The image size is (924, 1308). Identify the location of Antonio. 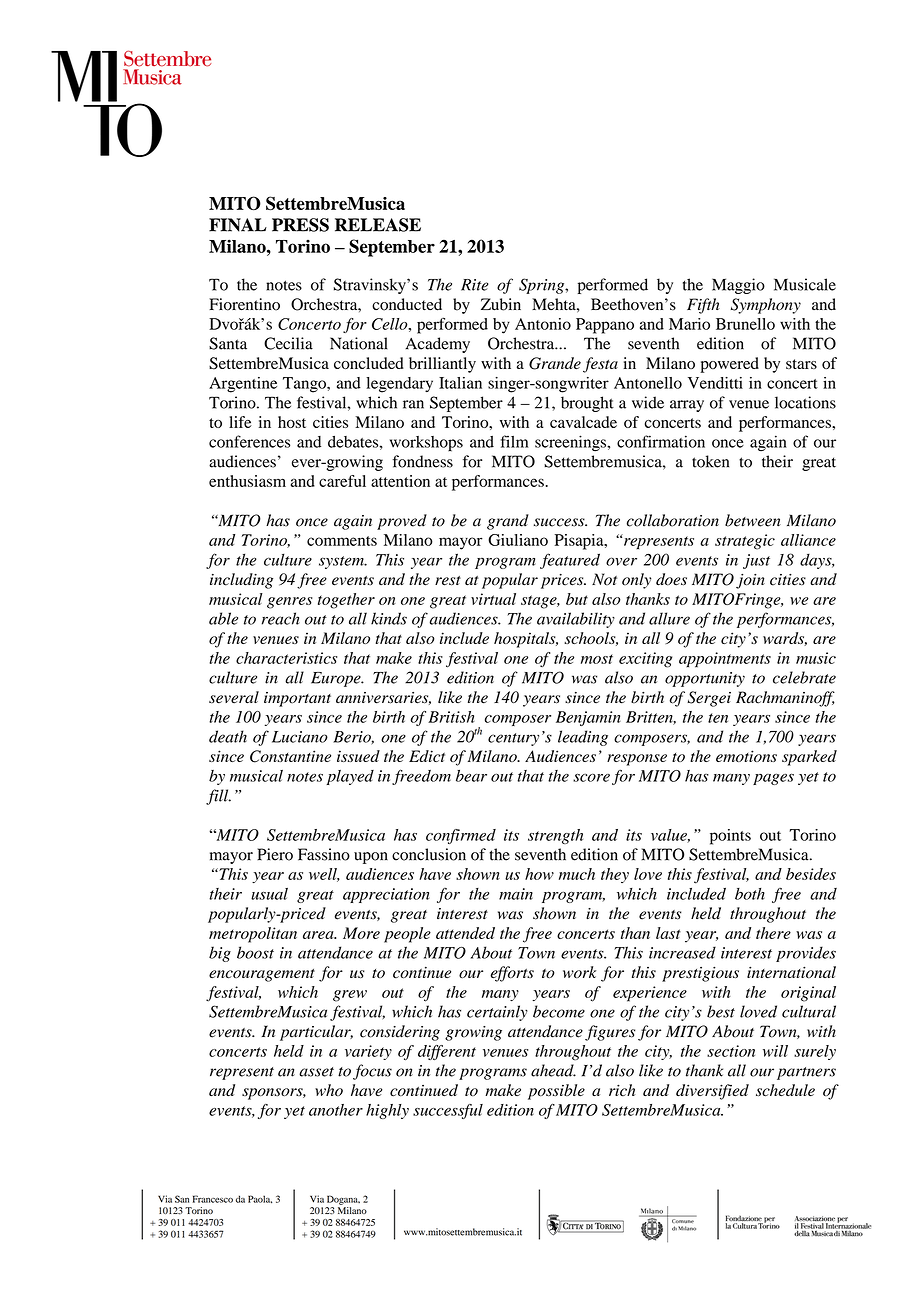
(543, 324).
